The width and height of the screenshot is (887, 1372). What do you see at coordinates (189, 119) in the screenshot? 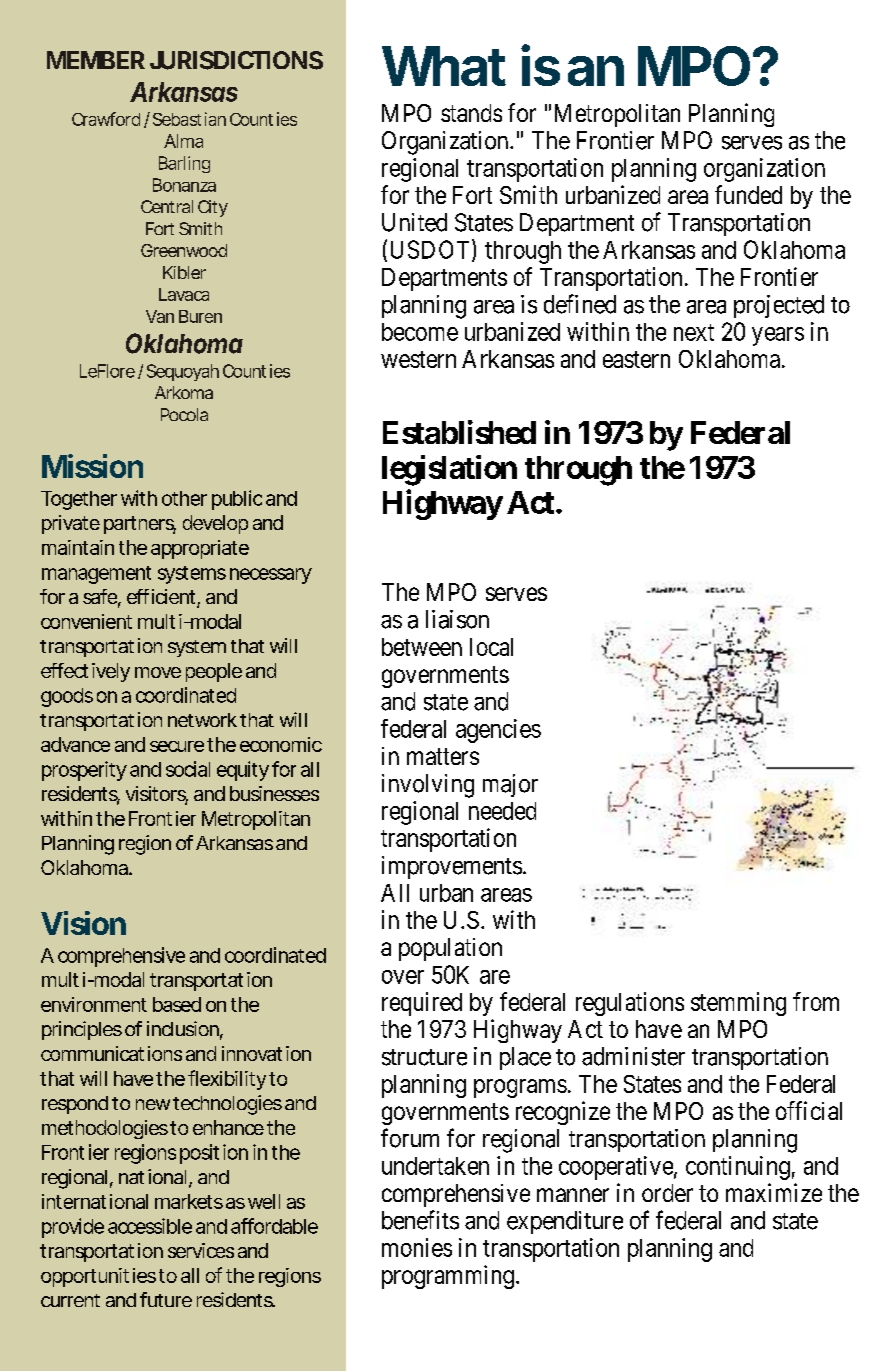
I see `Sebastian` at bounding box center [189, 119].
